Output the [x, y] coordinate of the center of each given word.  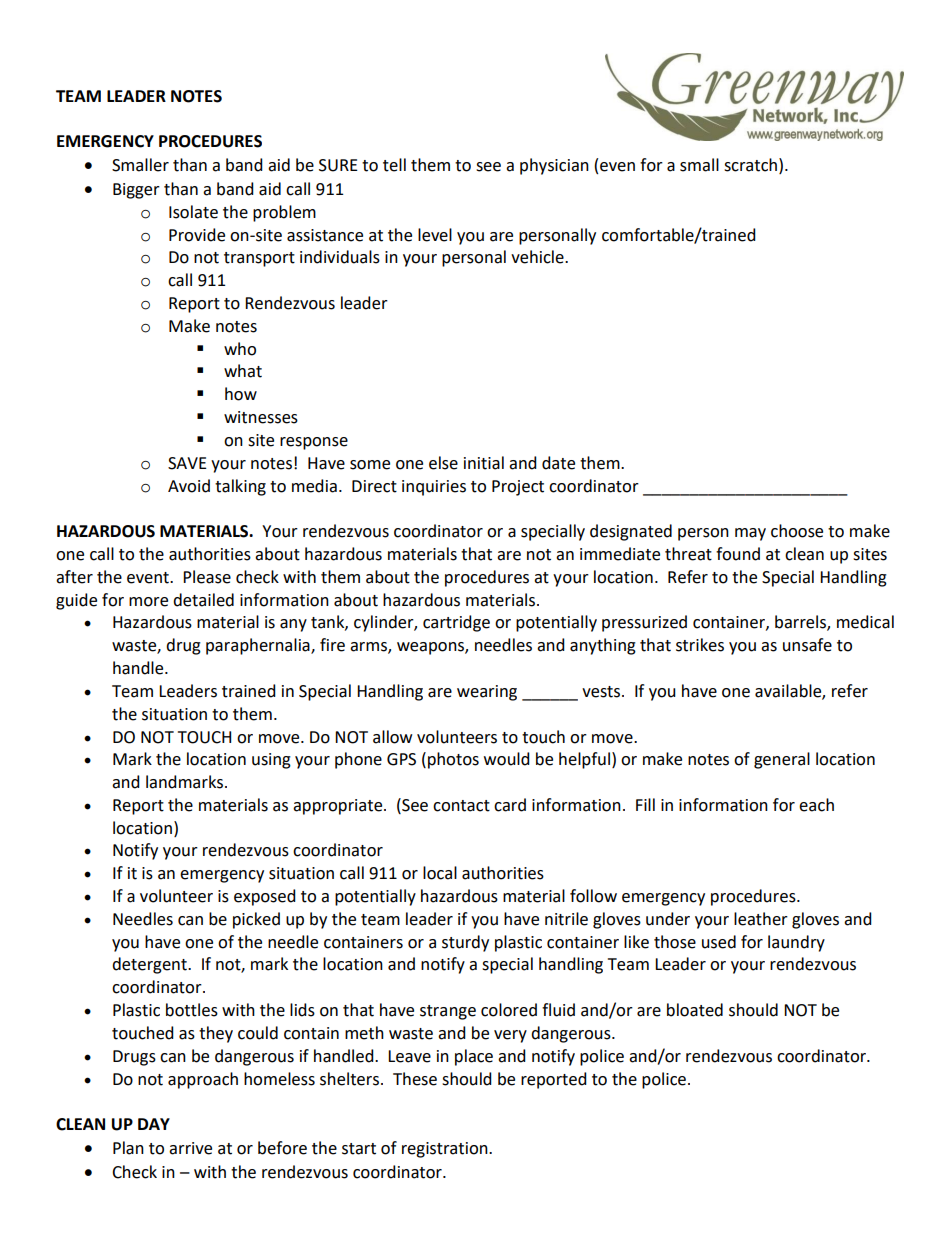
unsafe [807, 645]
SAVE [187, 463]
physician [554, 166]
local [440, 873]
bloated [695, 1010]
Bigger [136, 191]
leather [761, 919]
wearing [487, 693]
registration [446, 1150]
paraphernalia [259, 646]
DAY [154, 1124]
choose [797, 531]
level [435, 235]
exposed [265, 897]
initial [484, 463]
